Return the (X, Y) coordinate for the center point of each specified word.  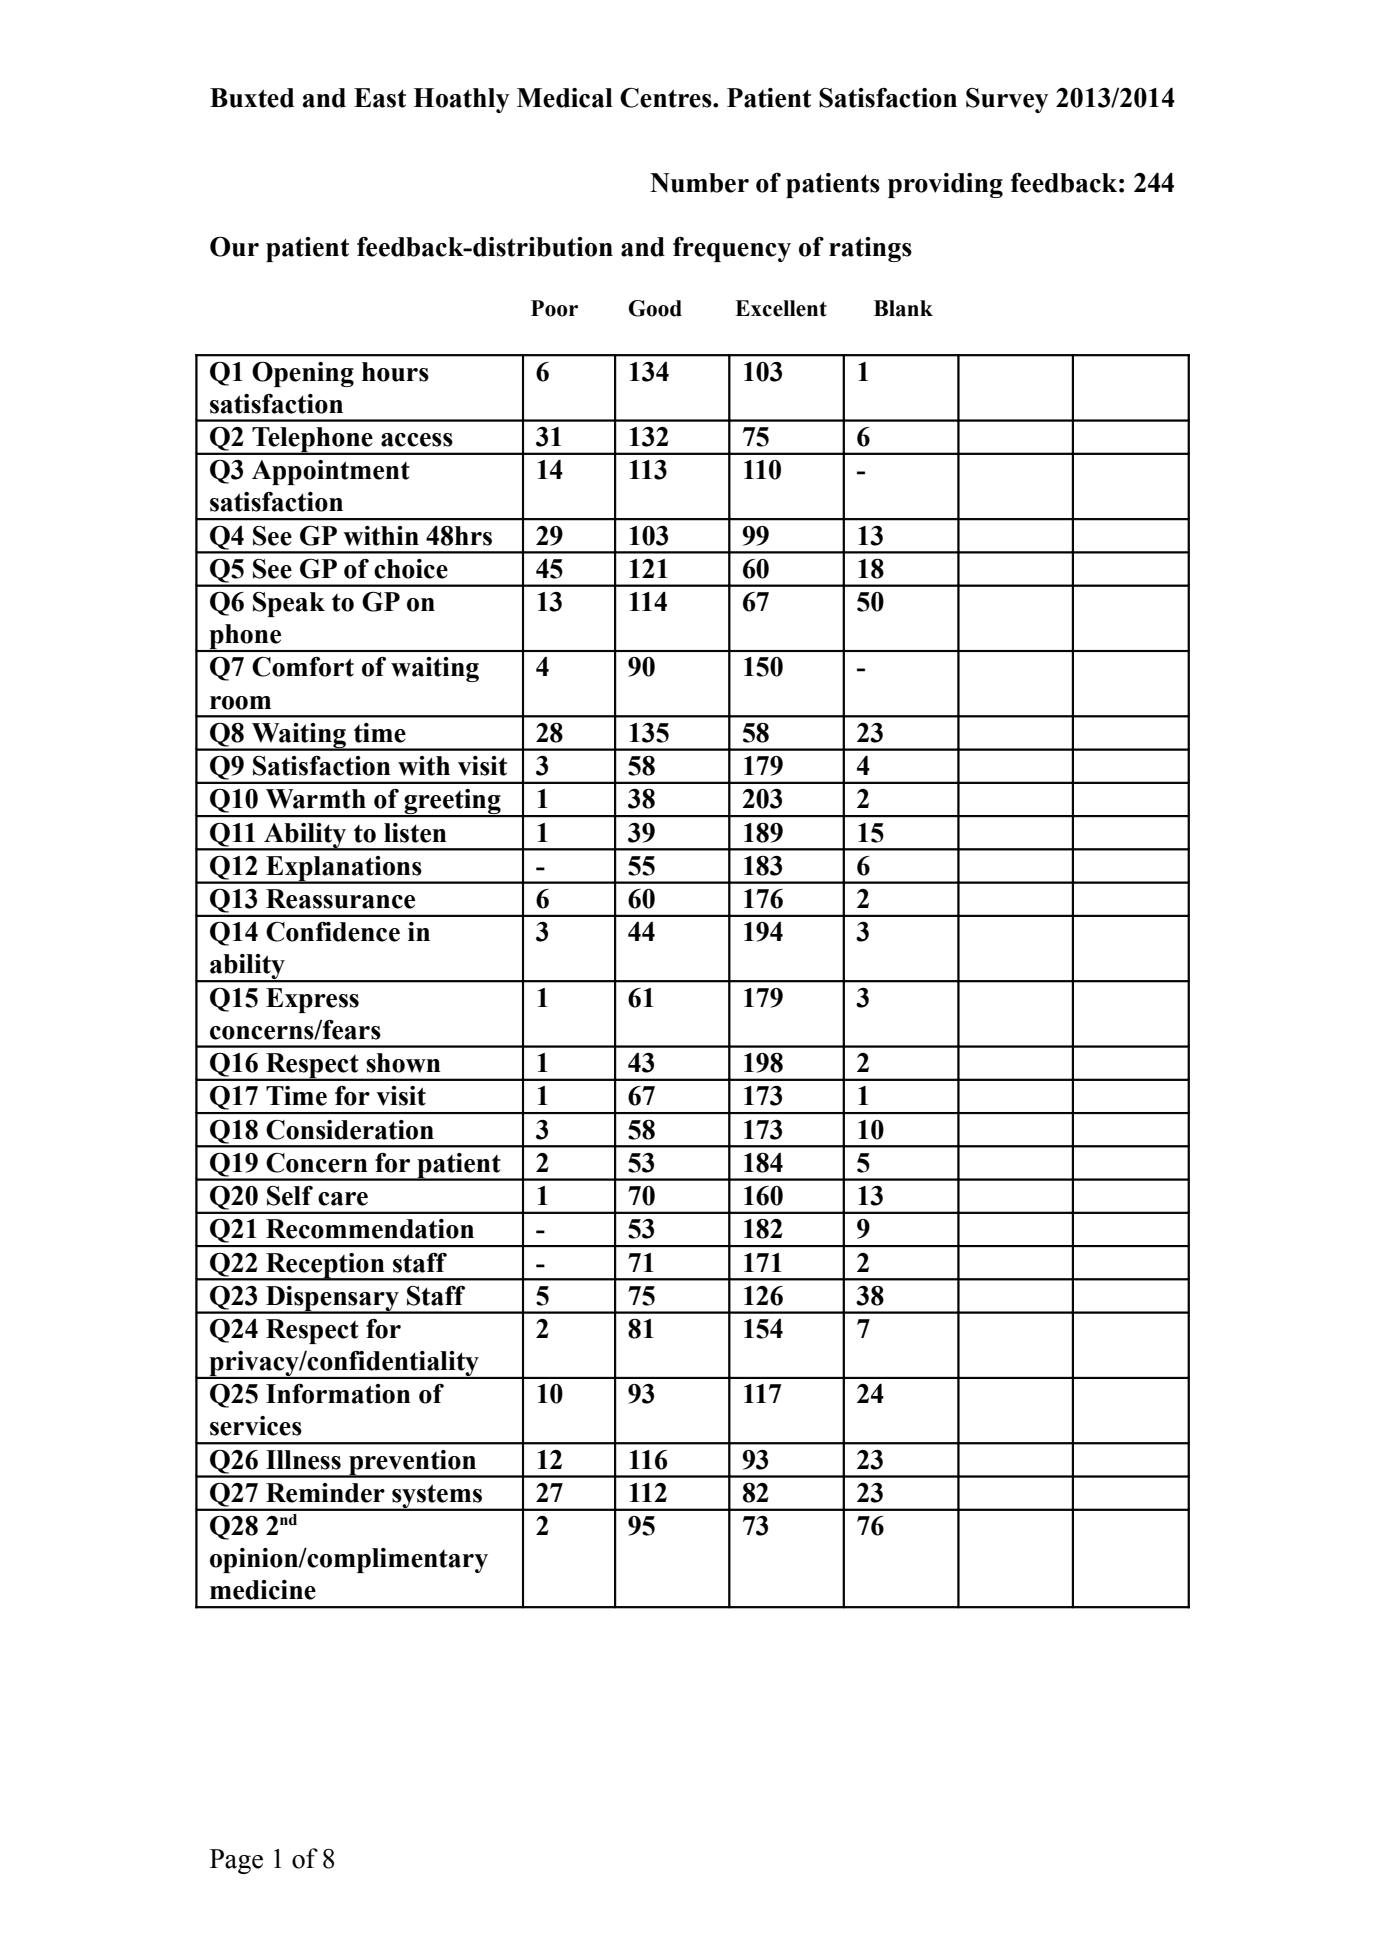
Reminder (325, 1493)
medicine (263, 1590)
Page (236, 1861)
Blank (903, 308)
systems (437, 1497)
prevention (413, 1463)
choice (411, 569)
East (380, 98)
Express (312, 1000)
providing (945, 185)
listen (415, 833)
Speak (289, 604)
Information (338, 1394)
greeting (452, 803)
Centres (667, 98)
